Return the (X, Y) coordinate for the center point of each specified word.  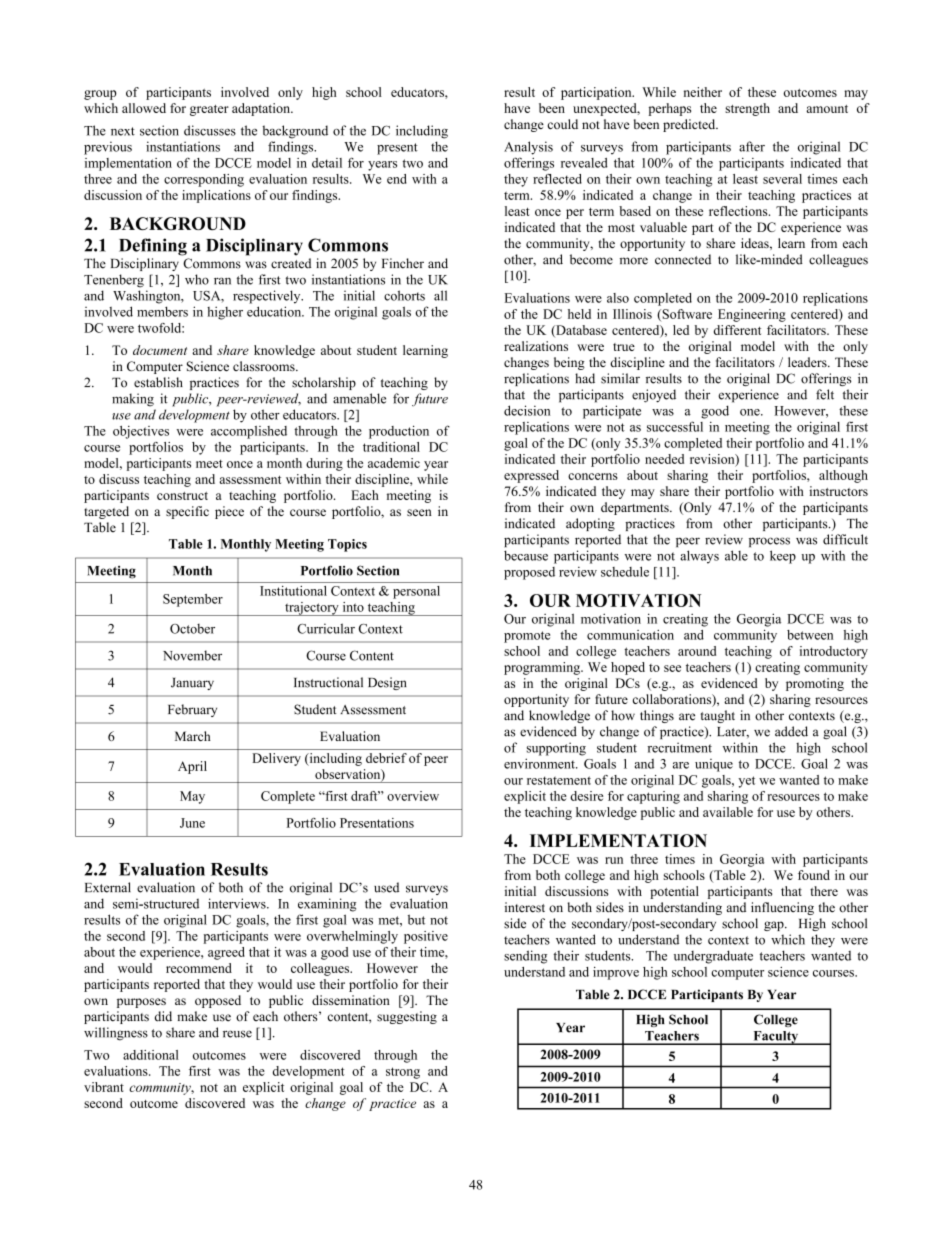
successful (675, 426)
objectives (141, 432)
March (193, 736)
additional (151, 1055)
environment (540, 763)
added (791, 731)
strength (747, 109)
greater (209, 110)
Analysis (528, 148)
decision (527, 410)
